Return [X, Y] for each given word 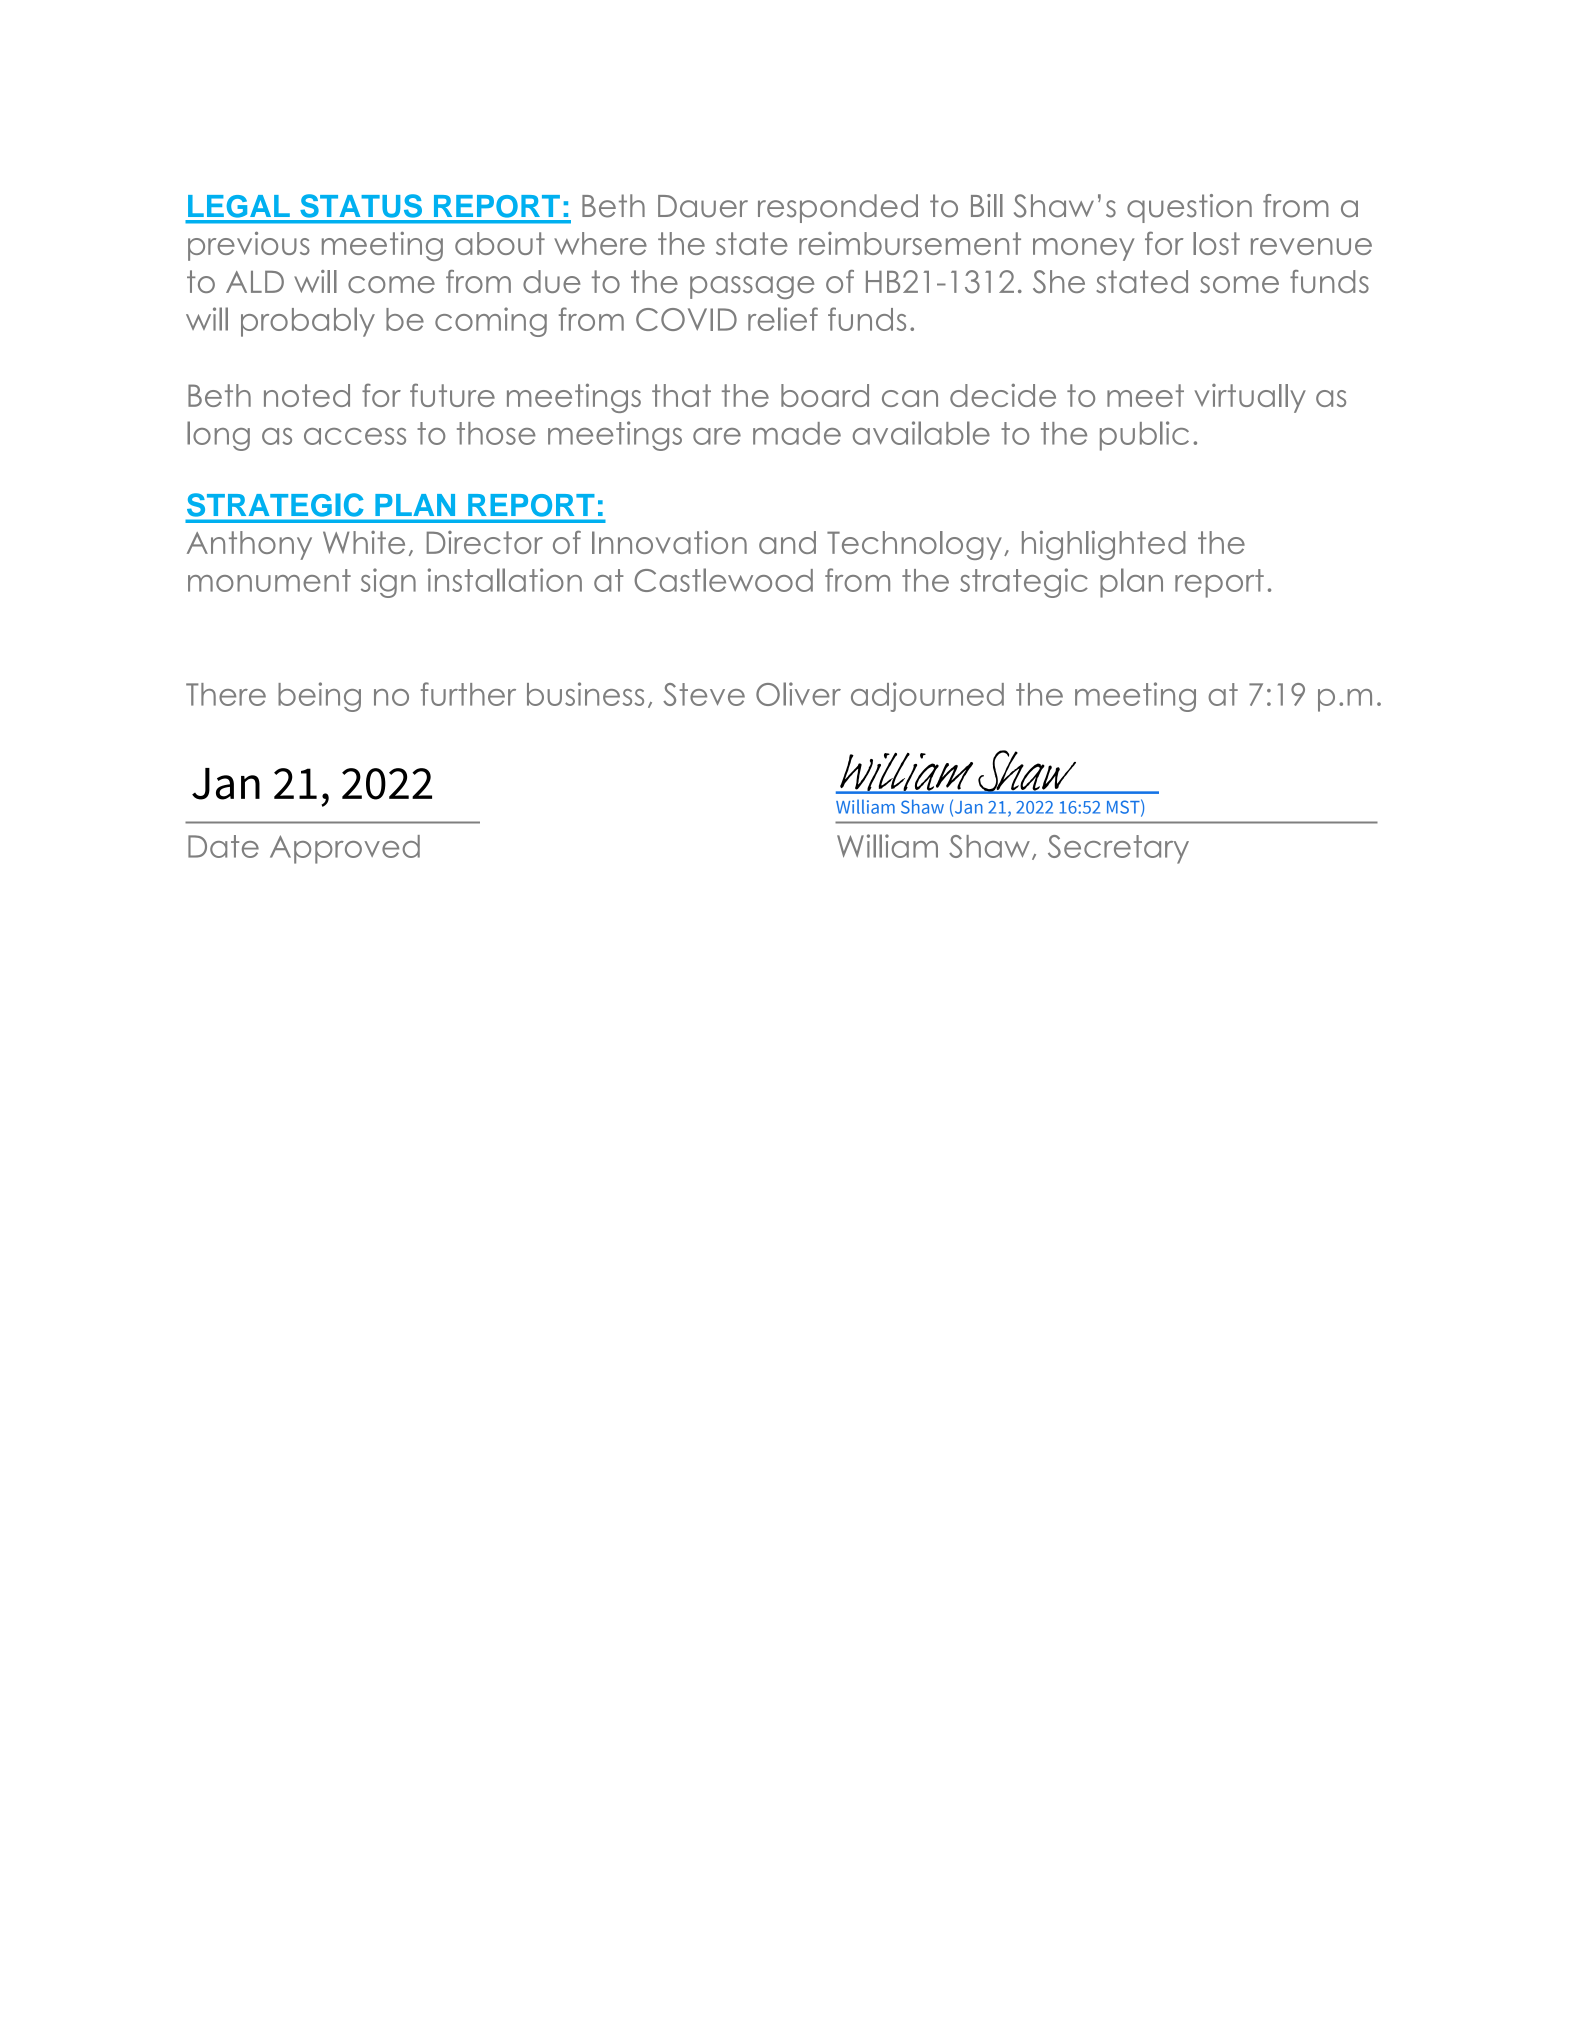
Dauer [703, 206]
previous [249, 246]
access [355, 436]
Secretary [1118, 849]
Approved [345, 849]
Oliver [798, 694]
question [1189, 208]
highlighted [1104, 545]
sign [388, 583]
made [797, 433]
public [1144, 436]
